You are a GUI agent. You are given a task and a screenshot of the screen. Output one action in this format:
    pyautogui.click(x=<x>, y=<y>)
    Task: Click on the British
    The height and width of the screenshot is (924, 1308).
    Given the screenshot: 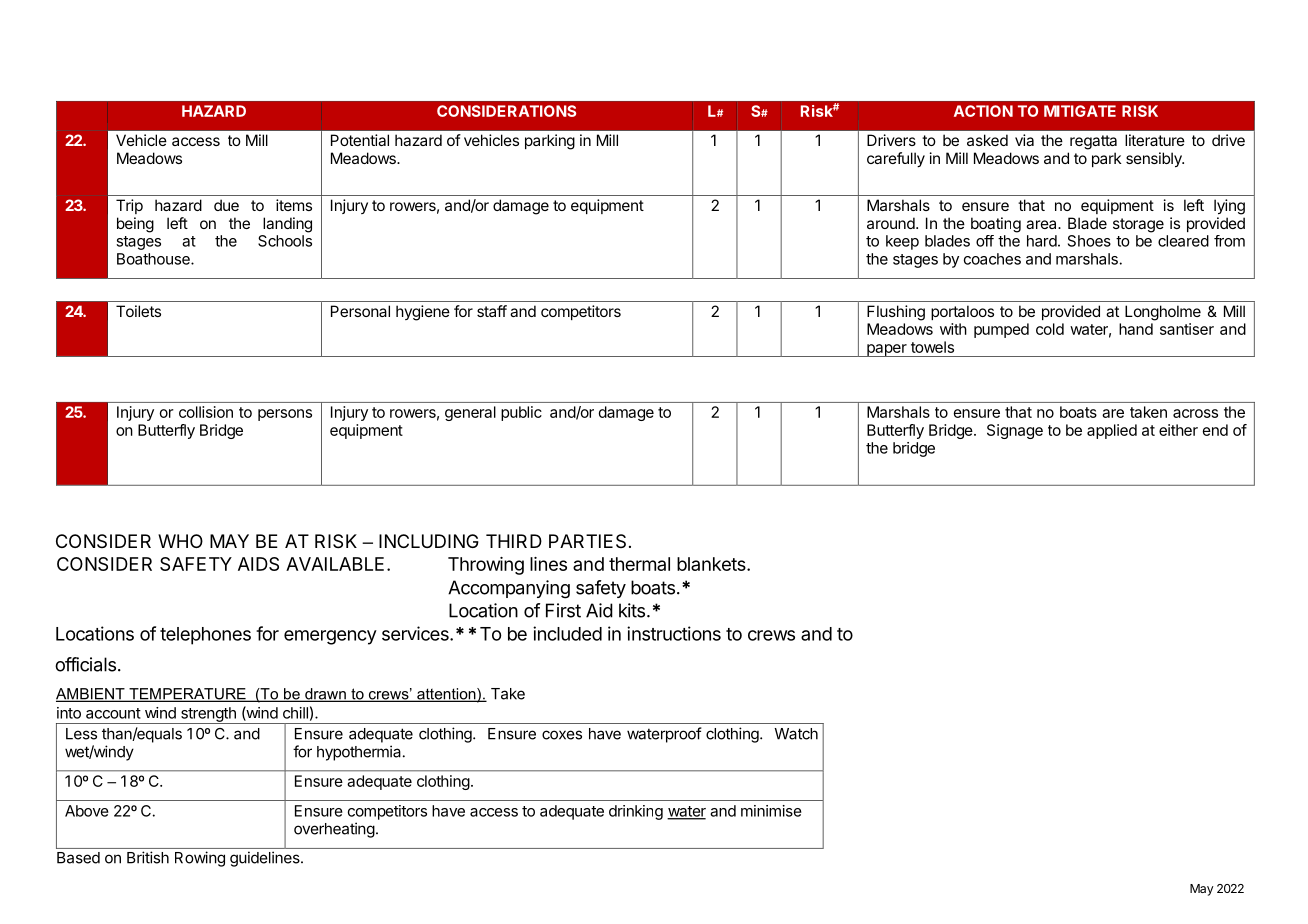 What is the action you would take?
    pyautogui.click(x=148, y=857)
